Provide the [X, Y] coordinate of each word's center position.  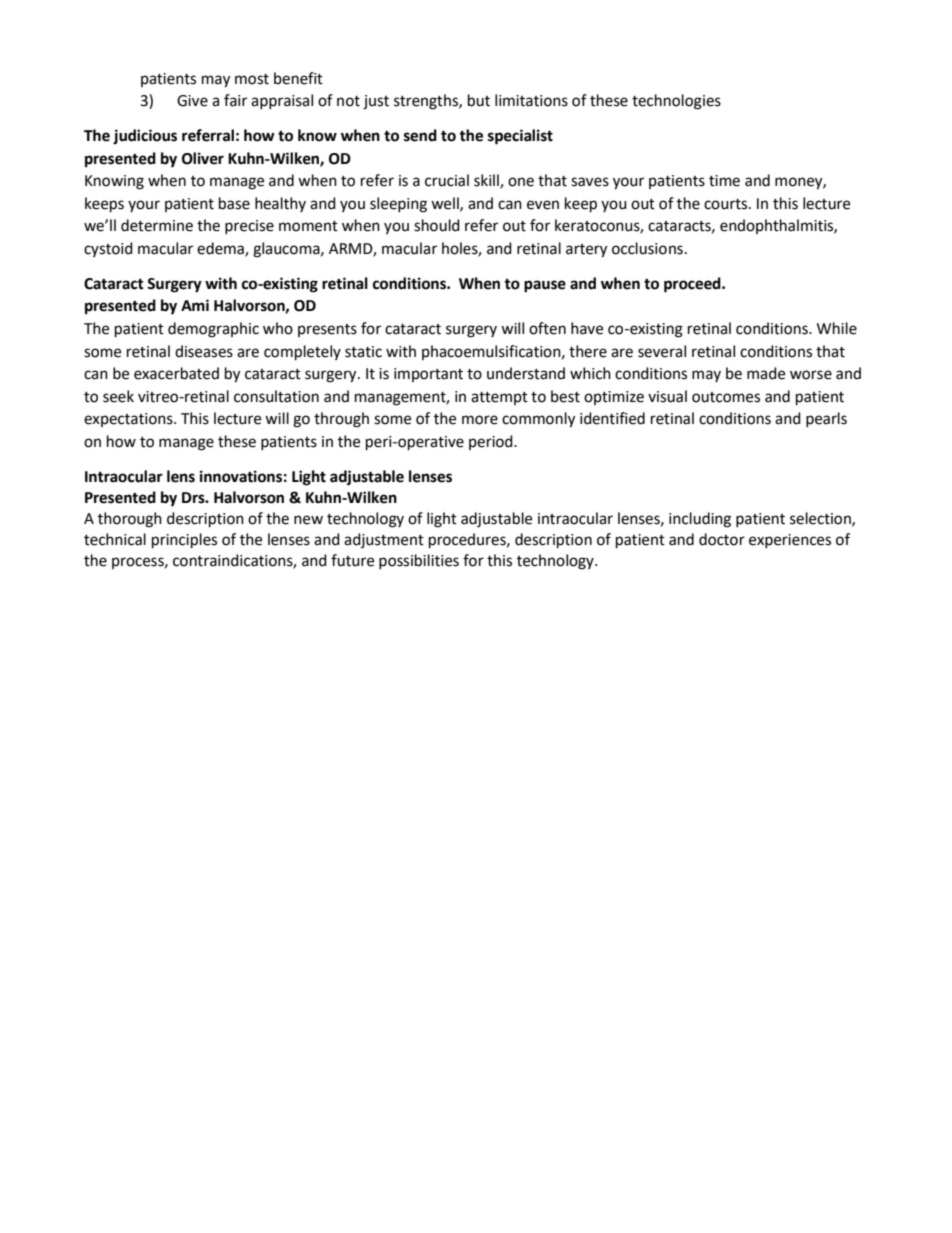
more [480, 420]
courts [727, 204]
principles [184, 541]
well [446, 204]
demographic [213, 330]
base [234, 203]
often [547, 328]
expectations [129, 420]
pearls [826, 419]
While [837, 328]
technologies [676, 102]
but [479, 100]
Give [192, 101]
